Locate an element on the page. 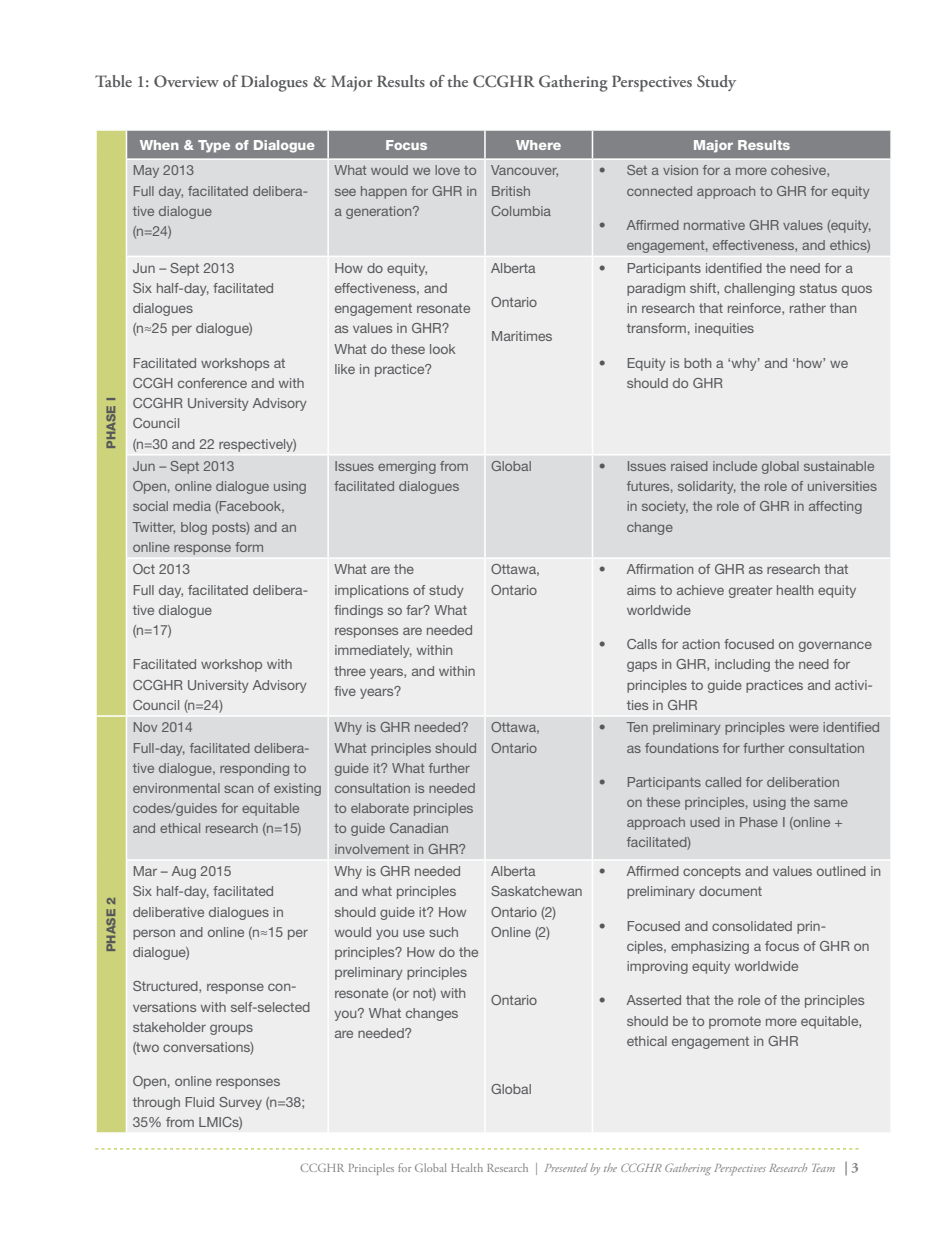 Image resolution: width=952 pixels, height=1233 pixels. Where is located at coordinates (538, 145).
